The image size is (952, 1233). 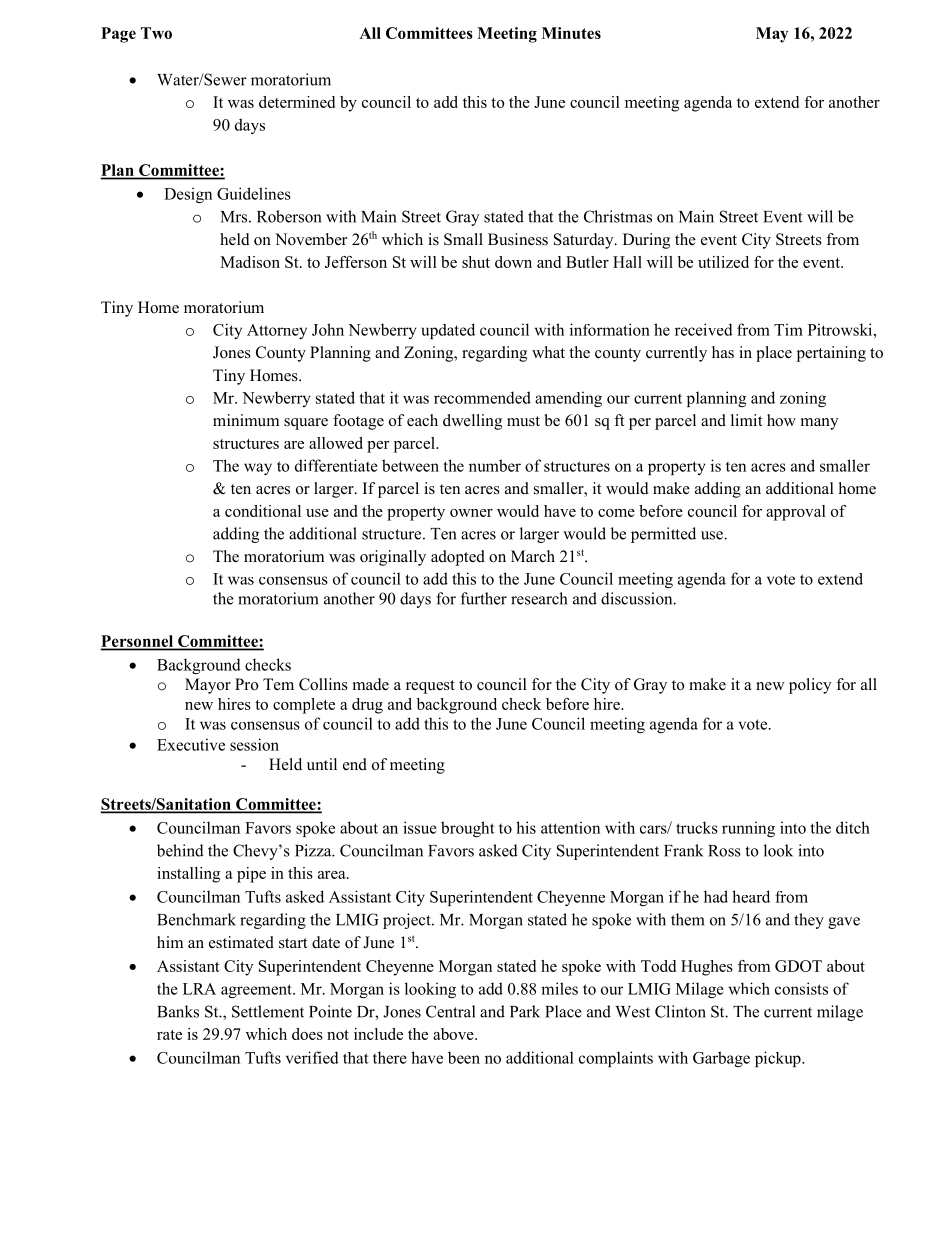 I want to click on Two, so click(x=156, y=33).
